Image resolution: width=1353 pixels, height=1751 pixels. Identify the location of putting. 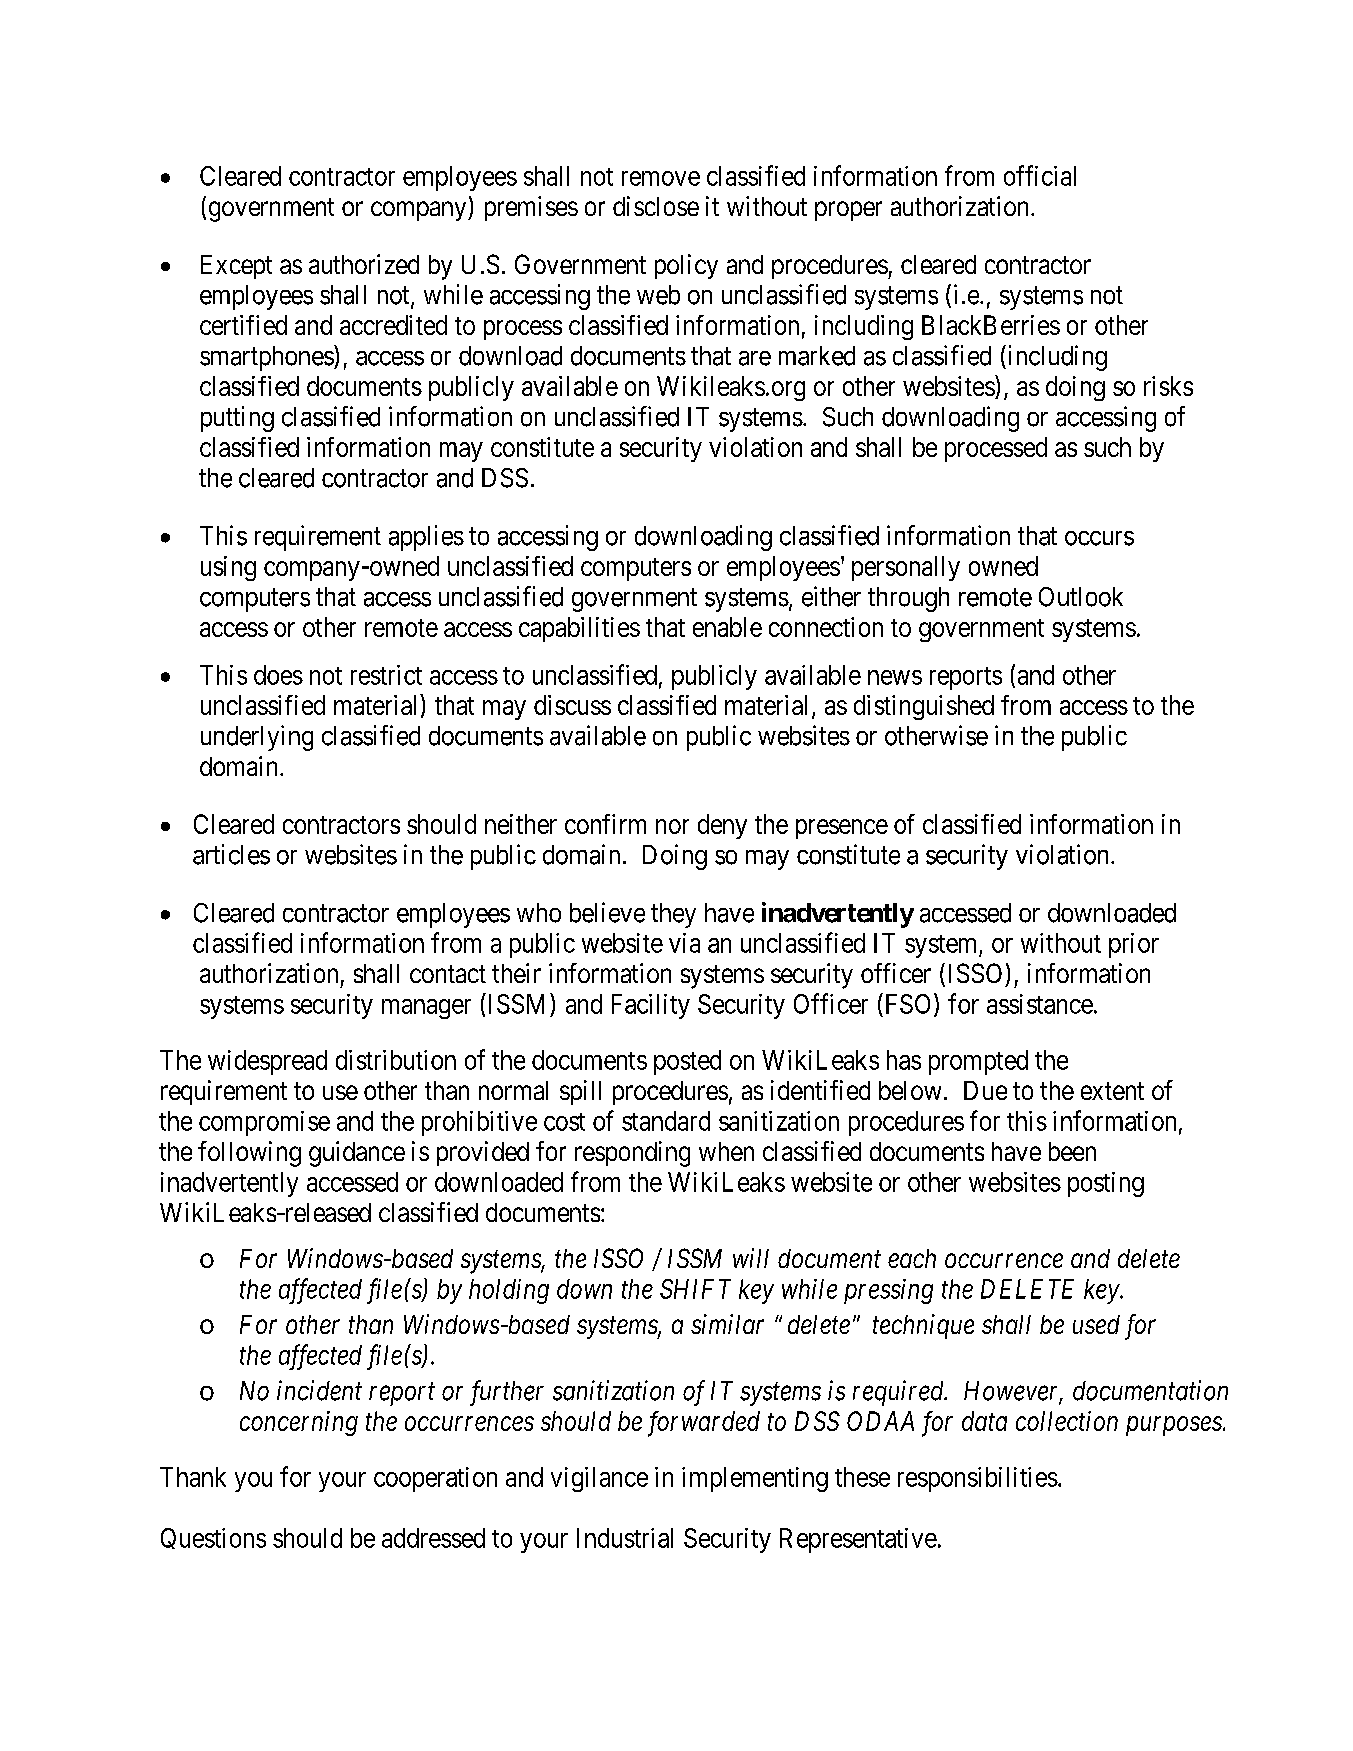
(237, 419).
